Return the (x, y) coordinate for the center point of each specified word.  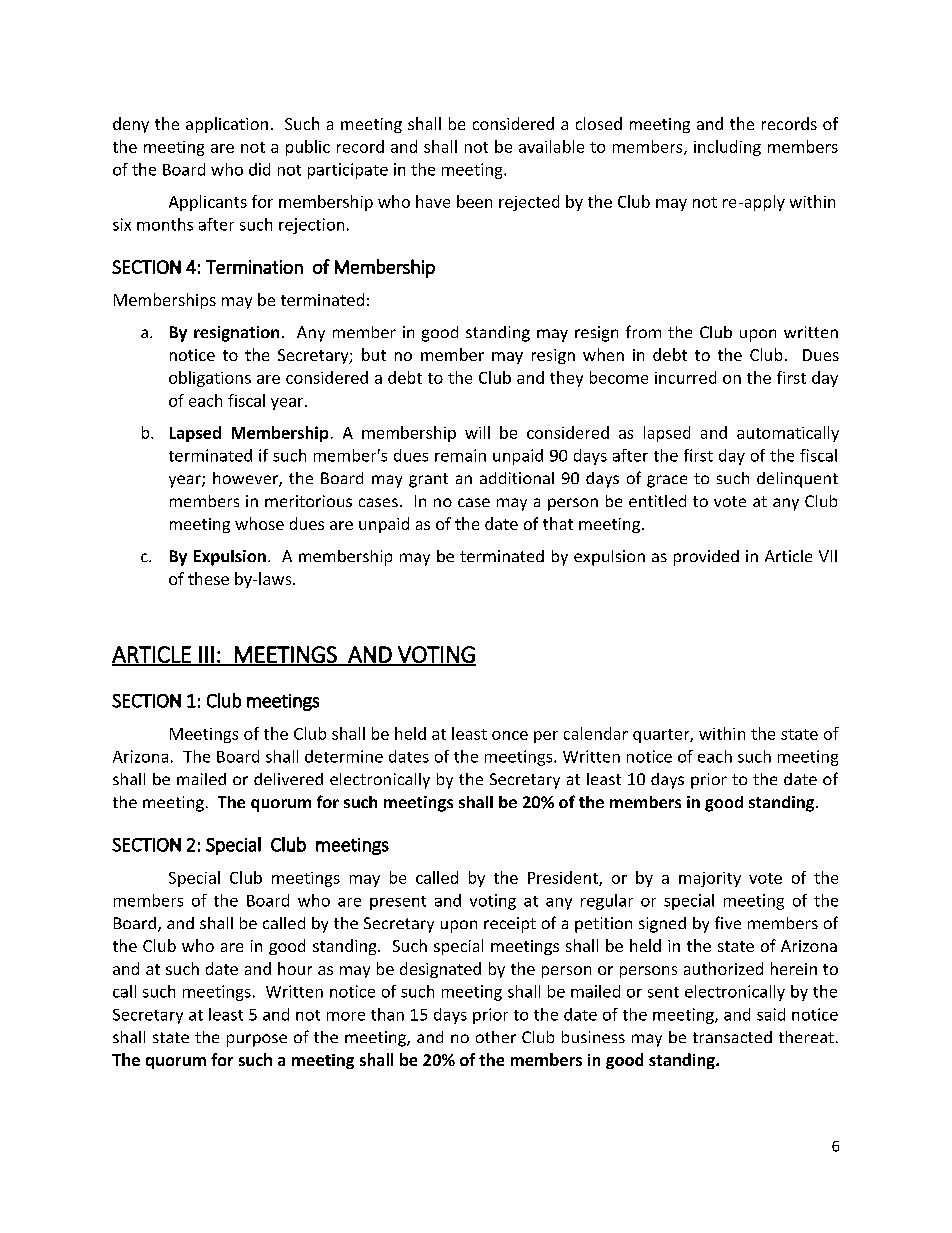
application (227, 125)
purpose (257, 1040)
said (771, 1014)
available (551, 146)
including (727, 148)
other (496, 1037)
